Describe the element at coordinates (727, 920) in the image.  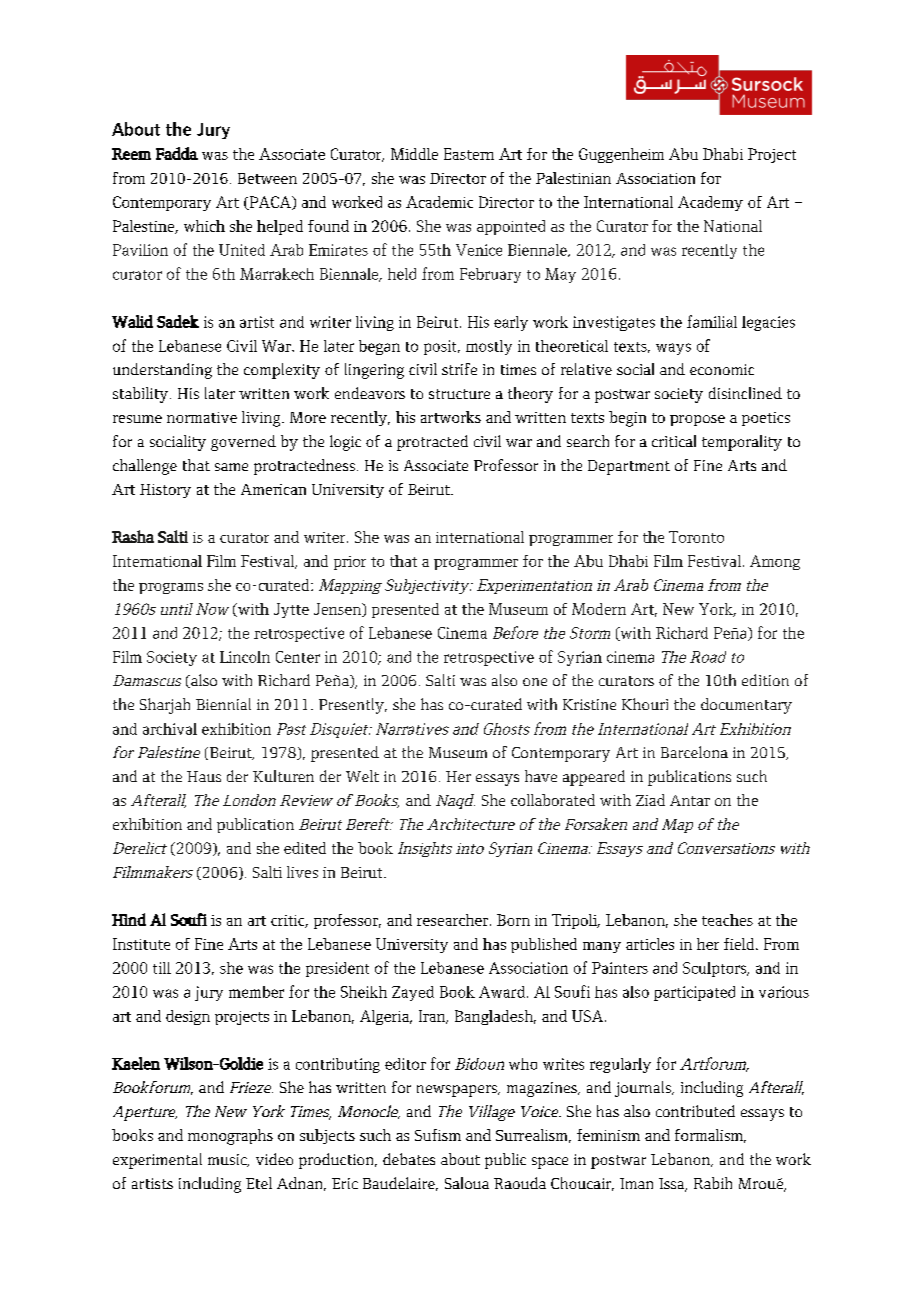
I see `teaches` at that location.
